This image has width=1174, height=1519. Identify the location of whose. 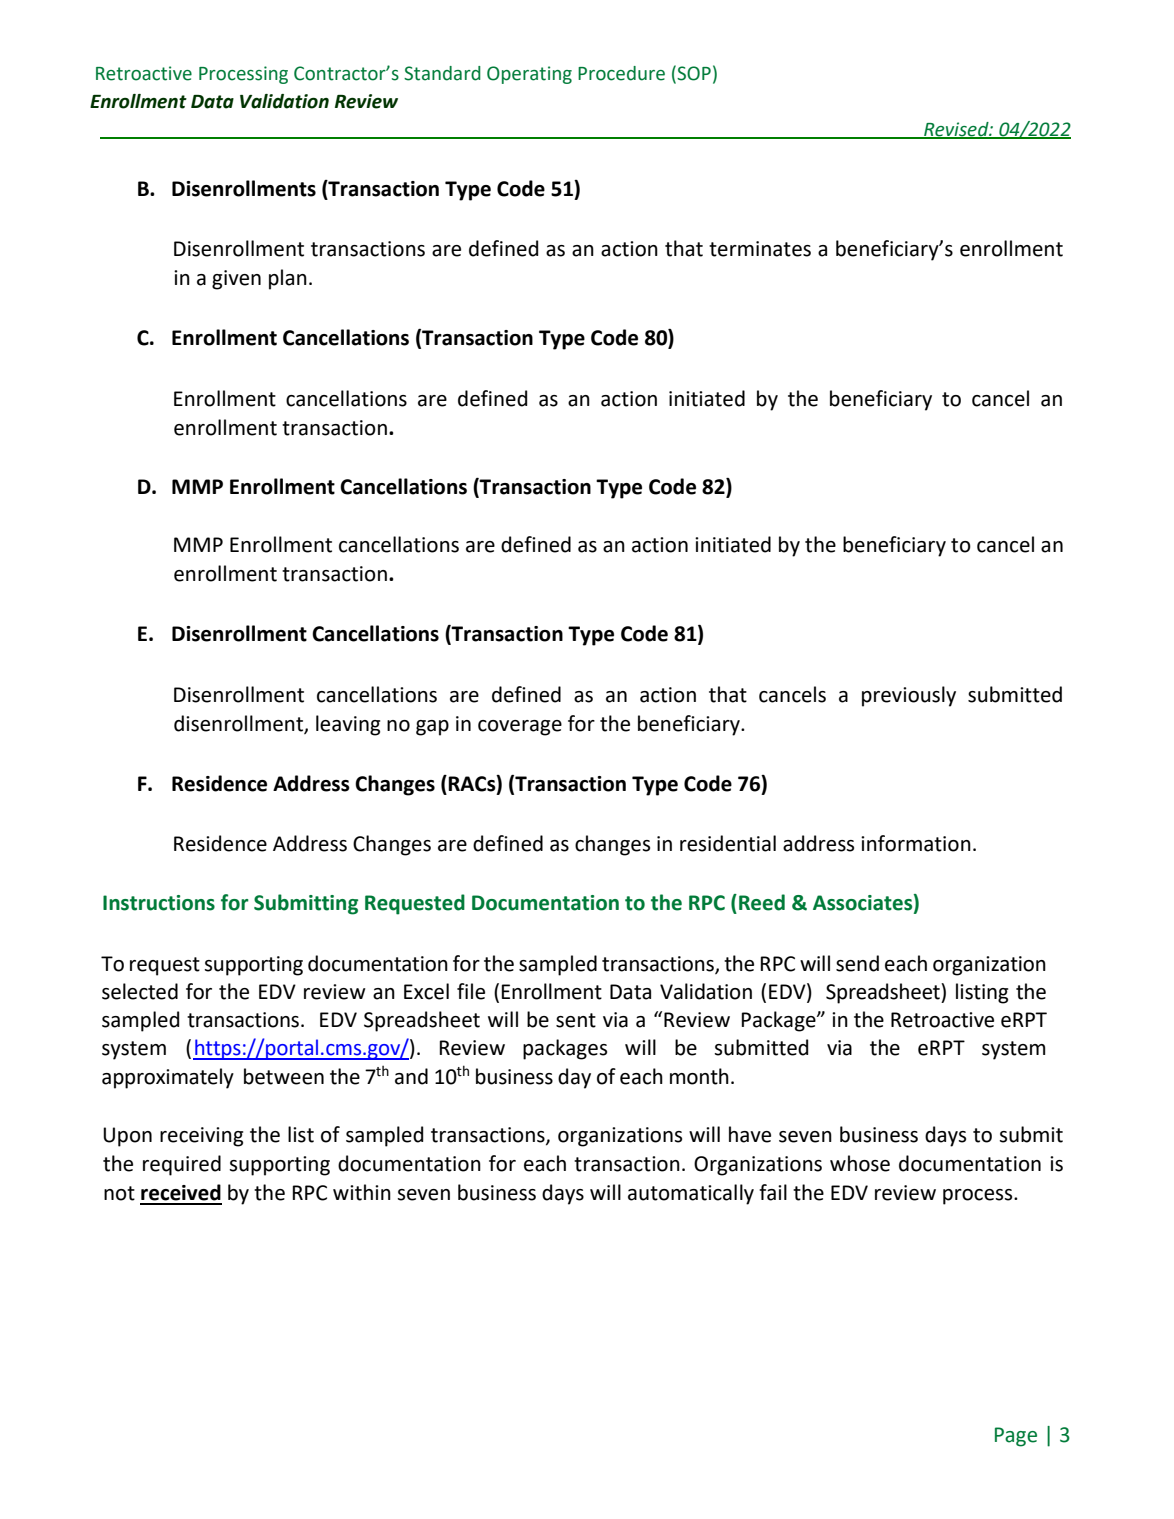
(860, 1163).
